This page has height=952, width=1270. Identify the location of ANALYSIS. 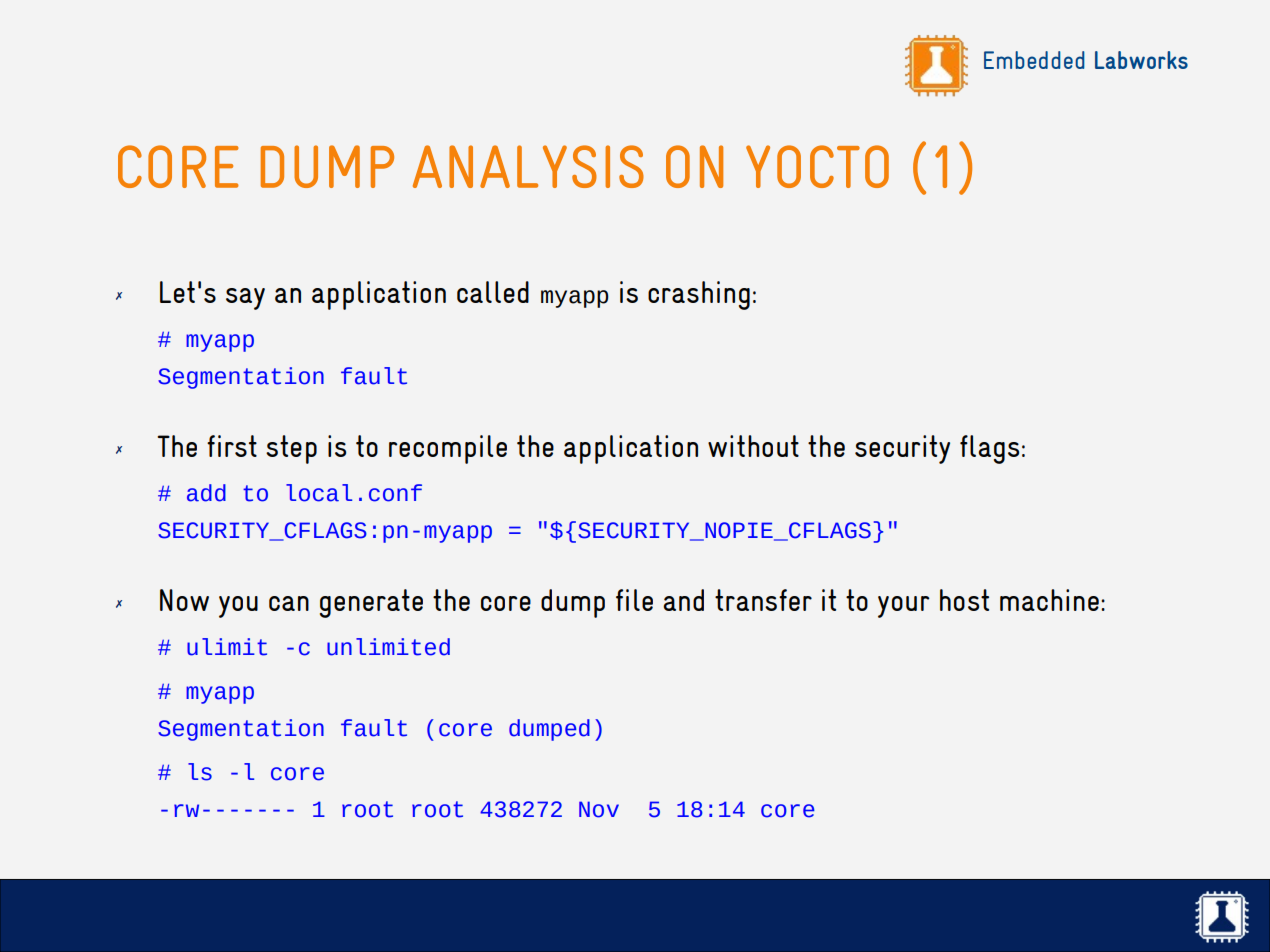
(528, 166).
